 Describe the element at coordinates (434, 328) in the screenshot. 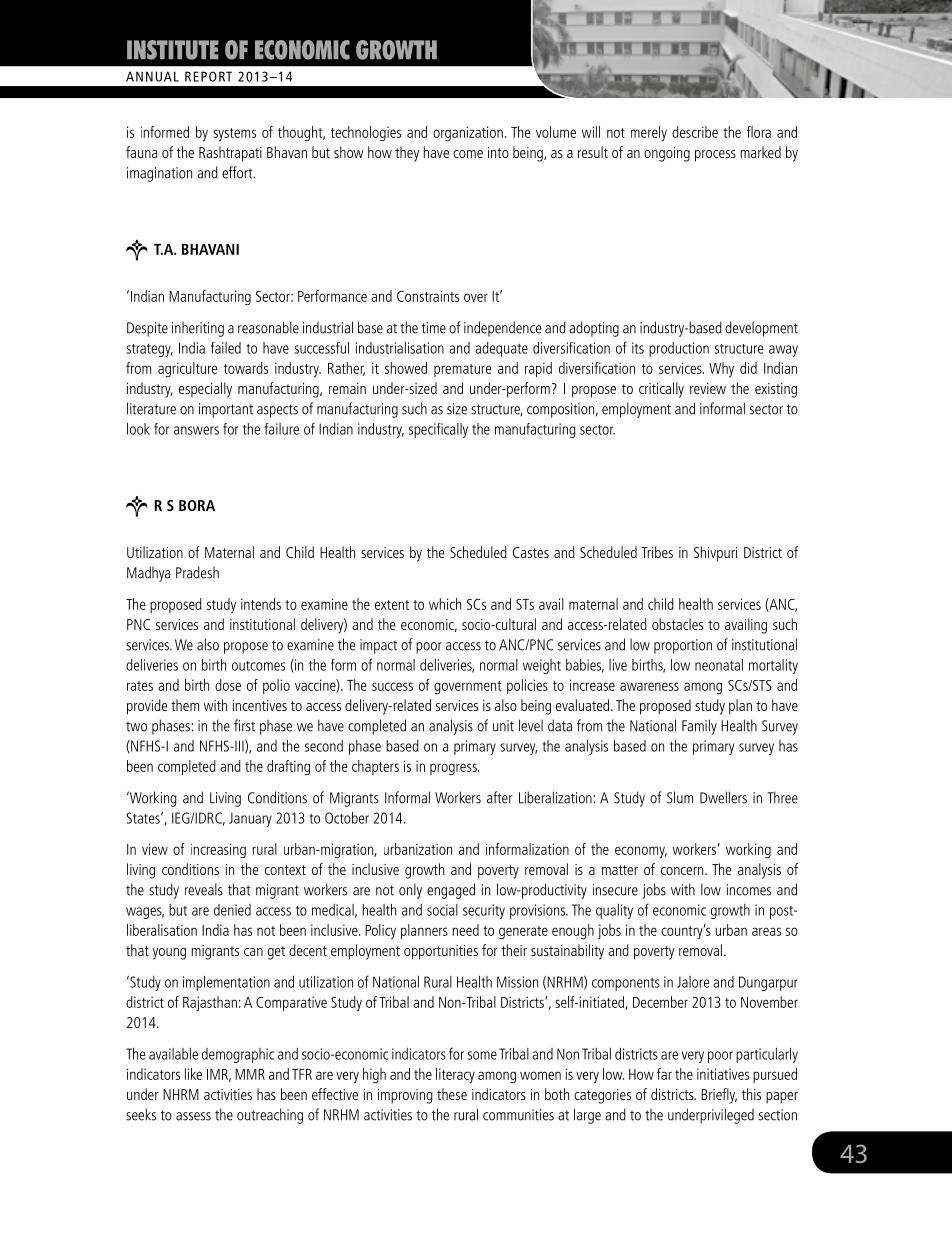

I see `time` at that location.
